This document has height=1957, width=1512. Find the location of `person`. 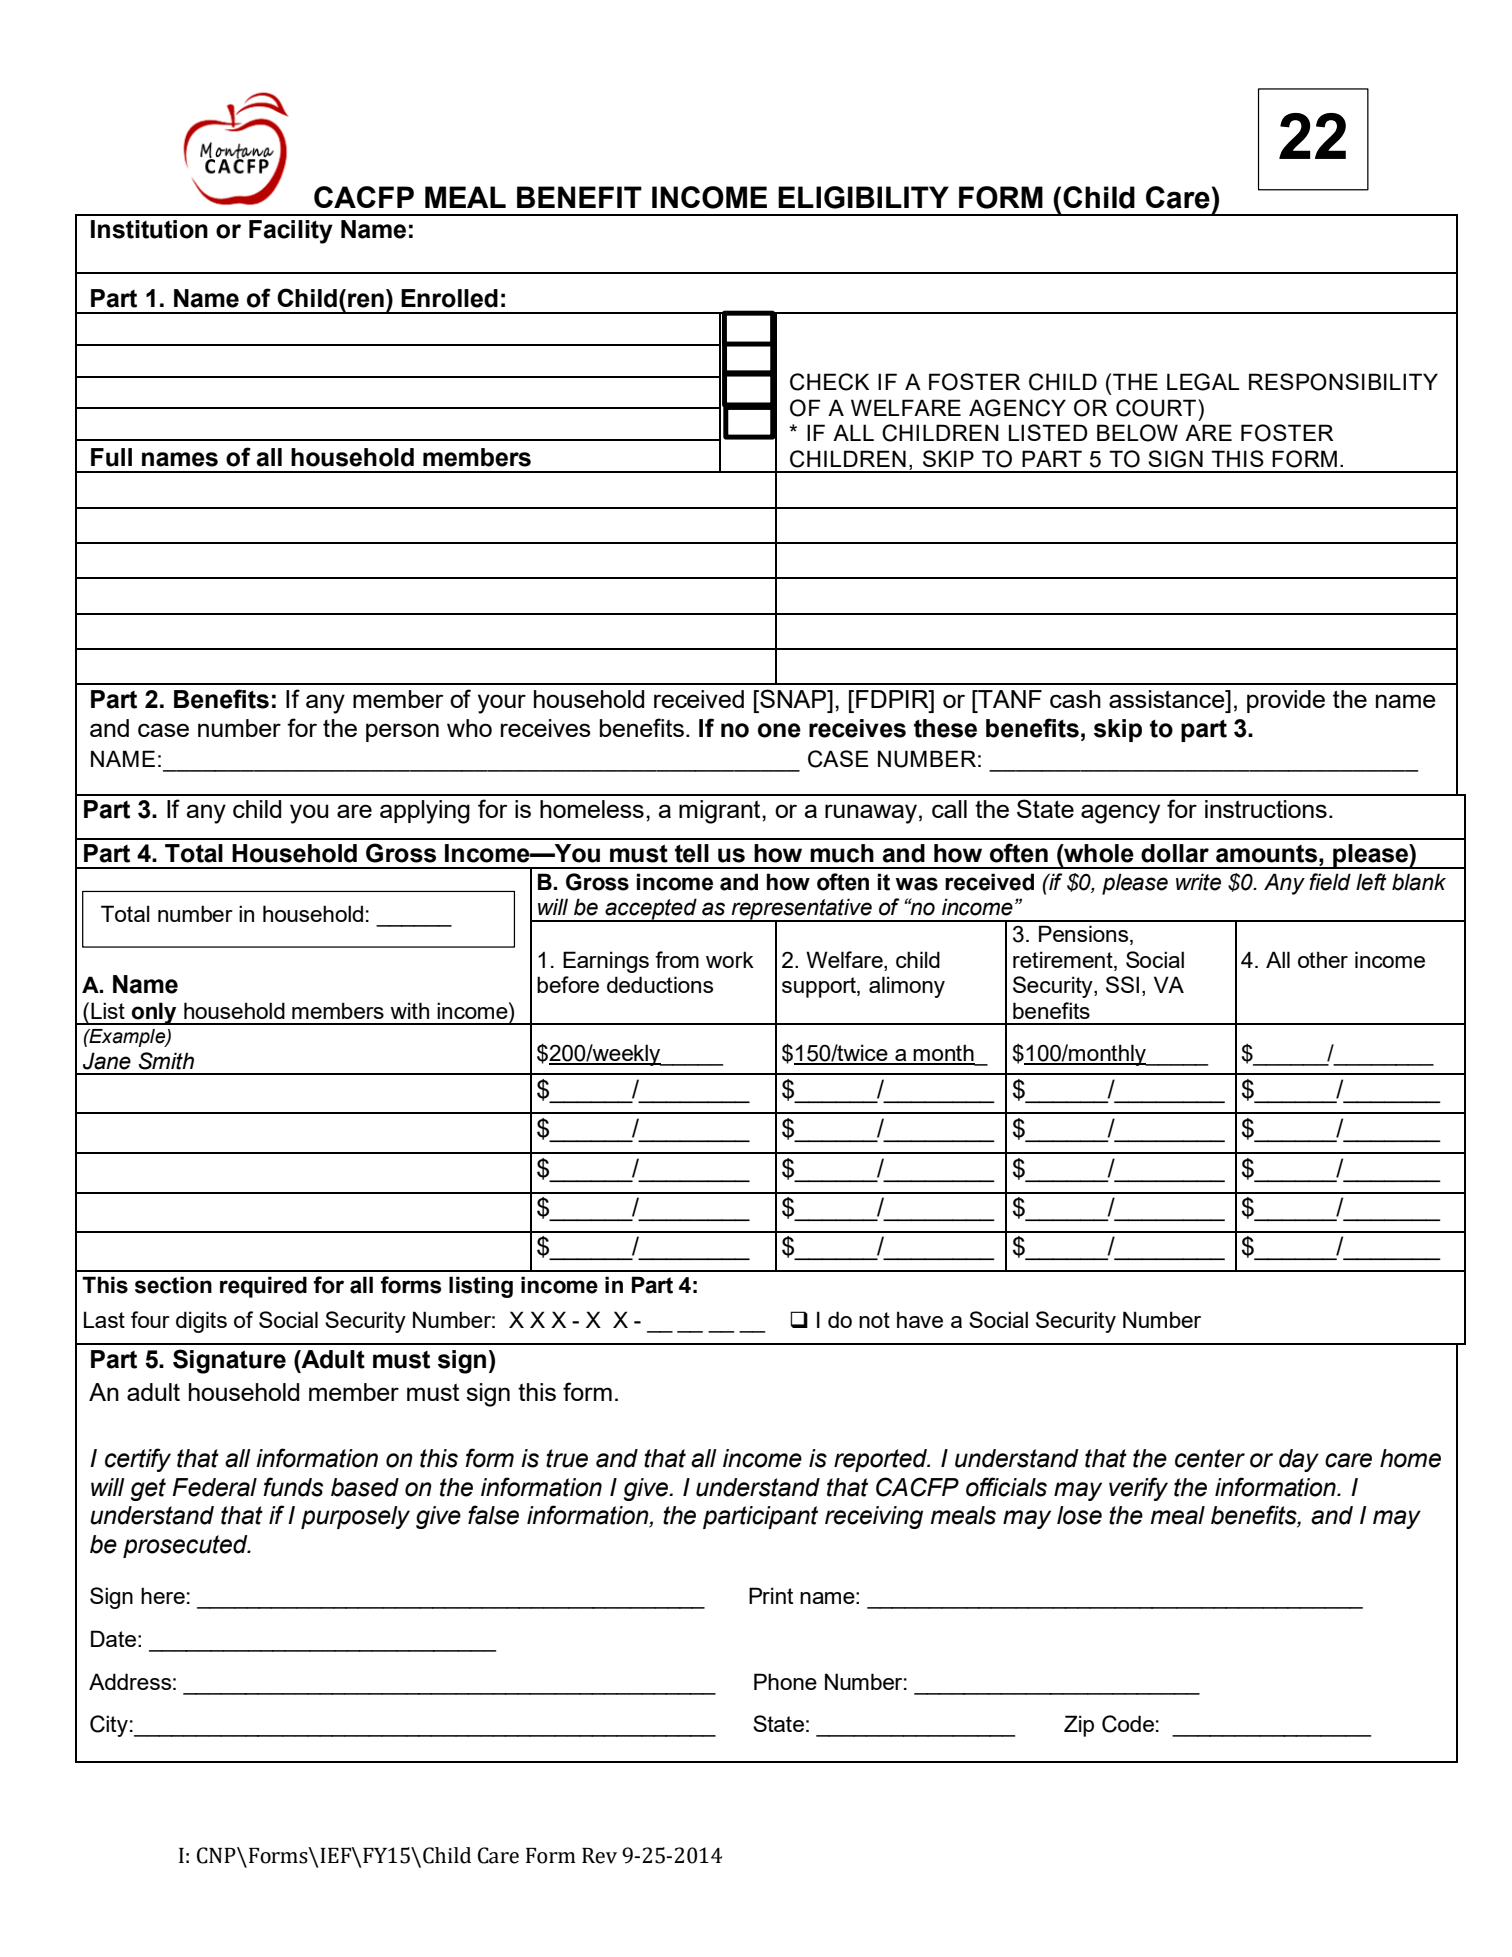

person is located at coordinates (402, 732).
